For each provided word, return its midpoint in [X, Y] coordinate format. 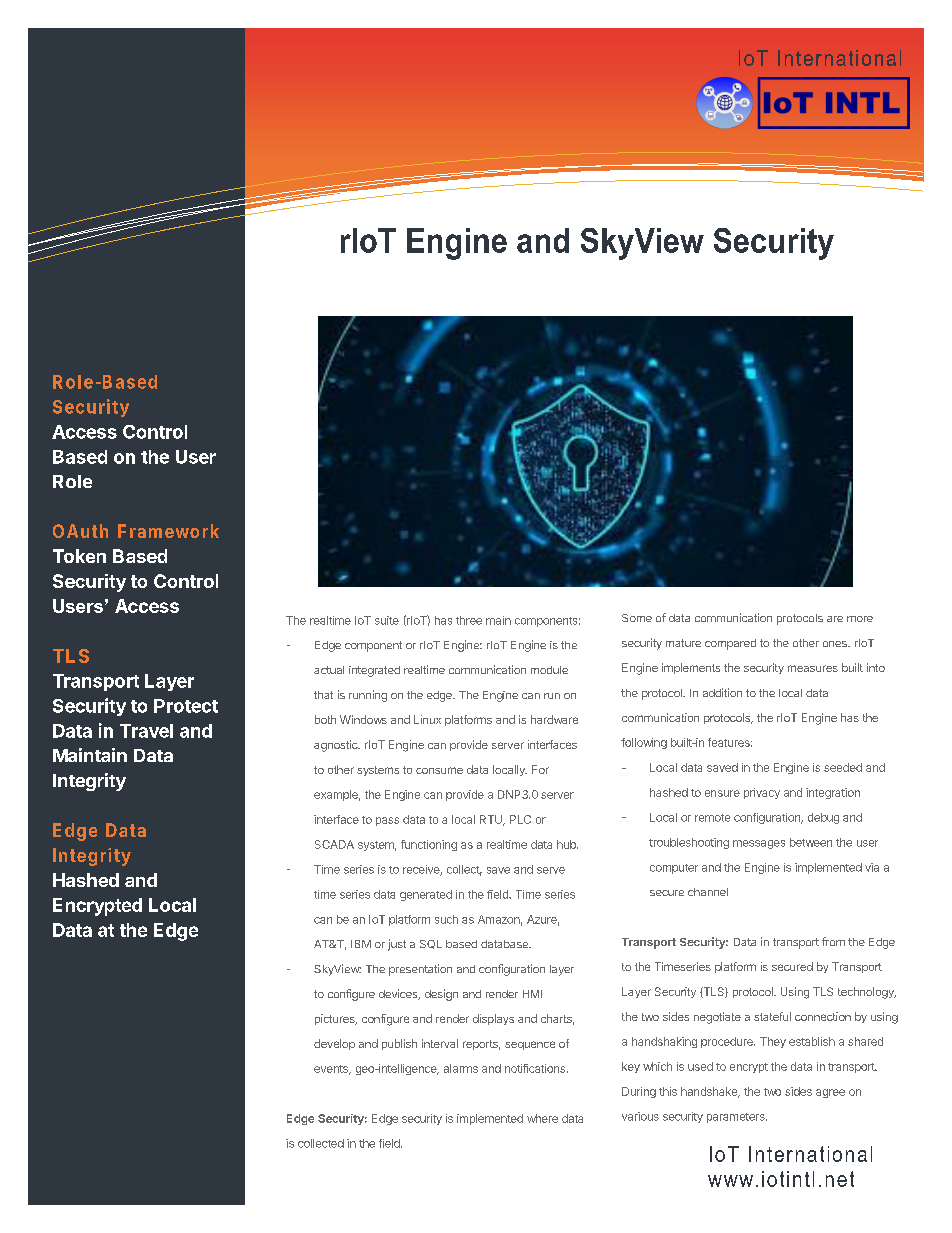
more [860, 619]
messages [759, 844]
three [469, 620]
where [542, 1118]
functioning [429, 845]
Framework [168, 531]
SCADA [334, 844]
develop [334, 1044]
